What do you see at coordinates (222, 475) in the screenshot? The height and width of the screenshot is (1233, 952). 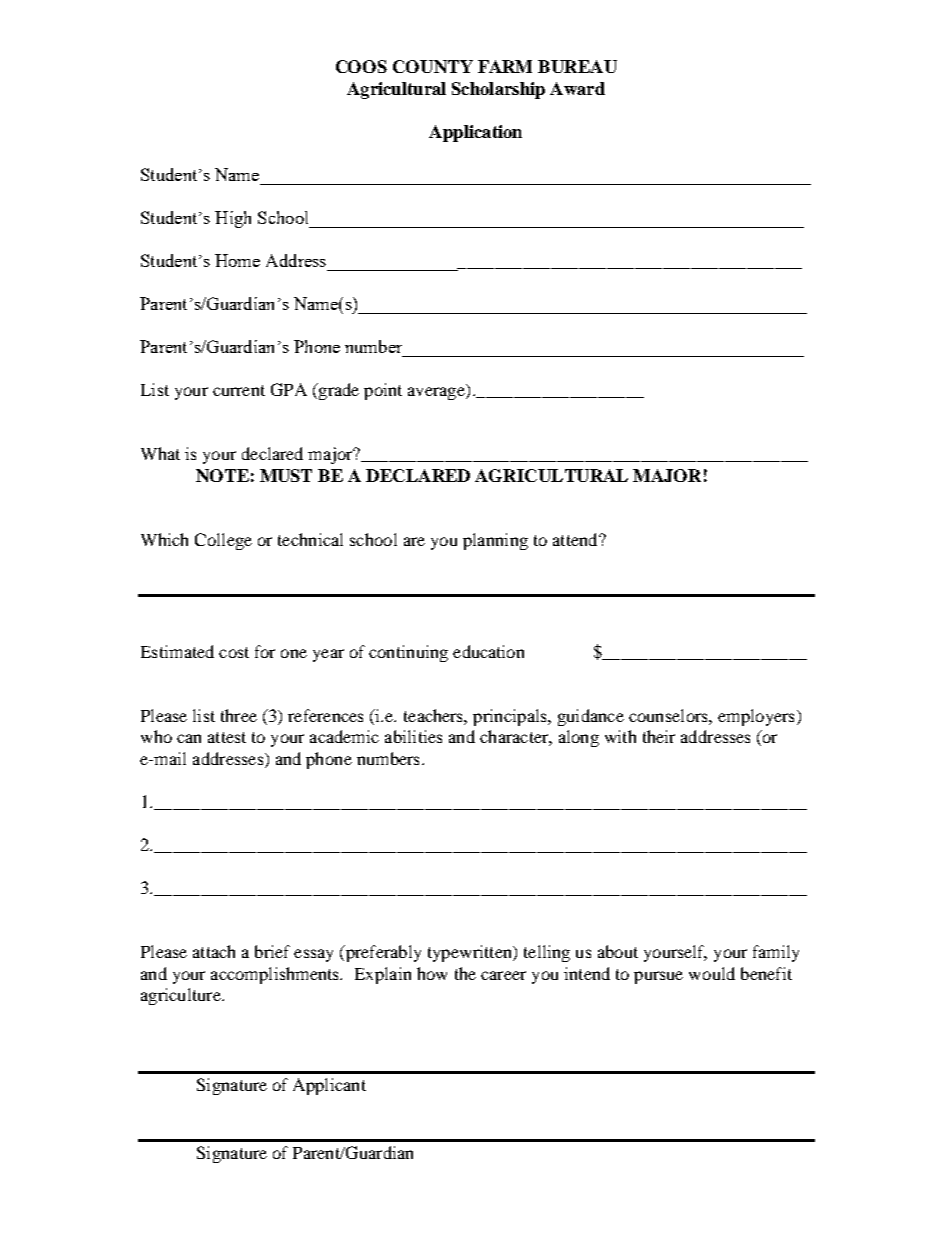 I see `NOTE` at bounding box center [222, 475].
